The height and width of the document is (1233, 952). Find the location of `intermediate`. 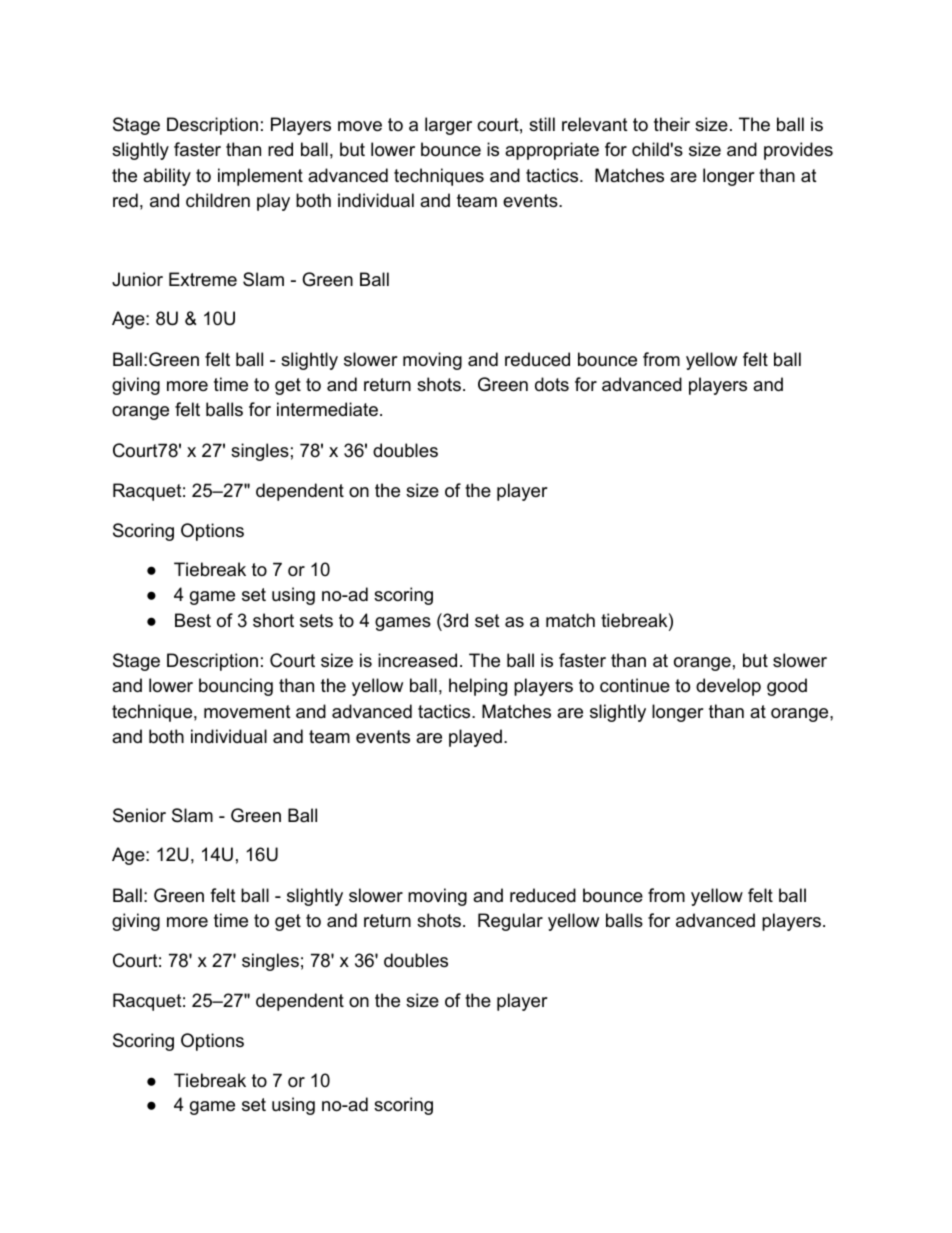

intermediate is located at coordinates (327, 409).
